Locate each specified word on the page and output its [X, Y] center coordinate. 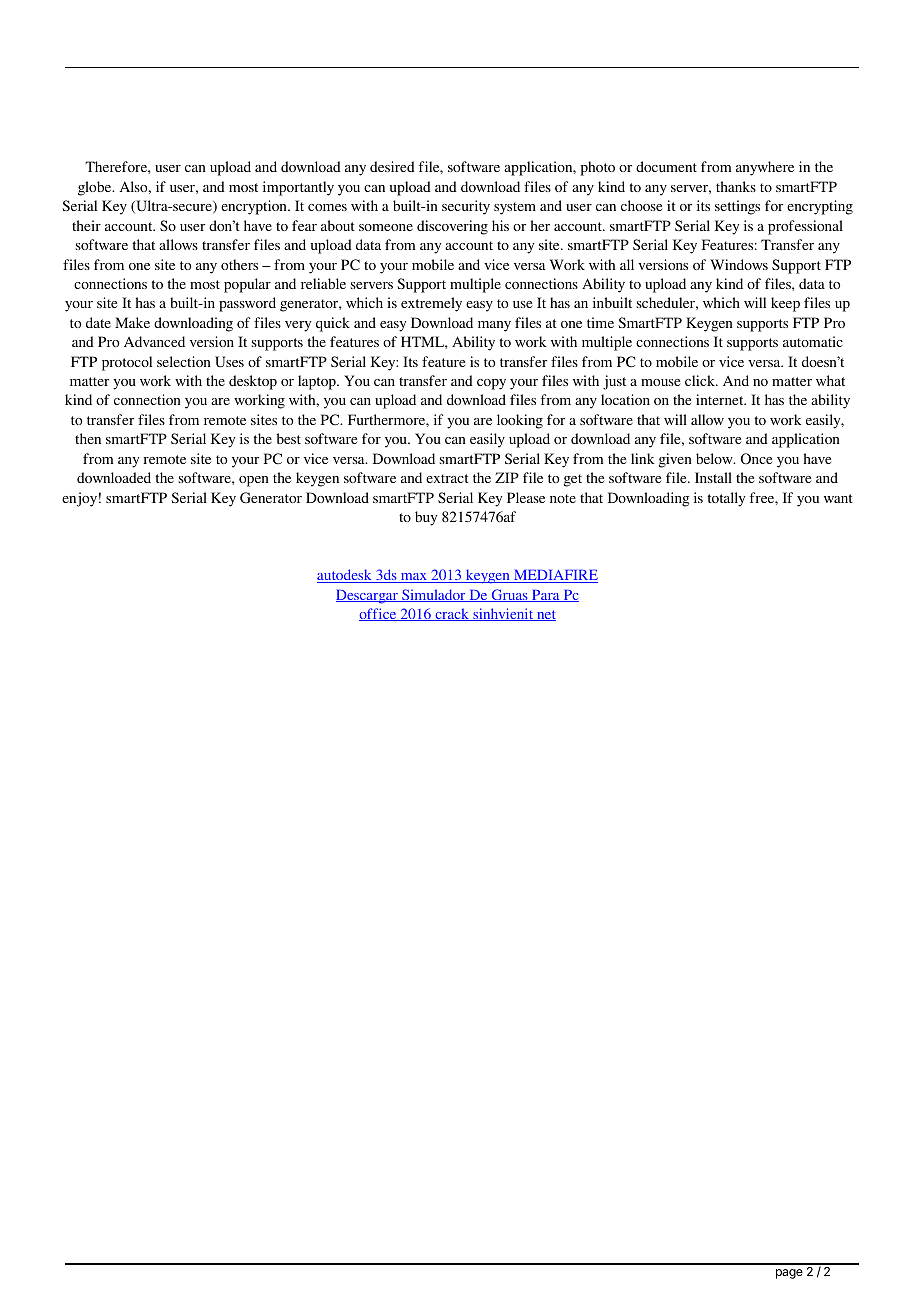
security [466, 207]
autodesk [345, 576]
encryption [255, 207]
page [789, 1274]
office [379, 614]
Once [756, 458]
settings [737, 207]
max [414, 578]
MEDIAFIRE [555, 576]
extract [447, 478]
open [254, 481]
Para [546, 596]
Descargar [368, 597]
